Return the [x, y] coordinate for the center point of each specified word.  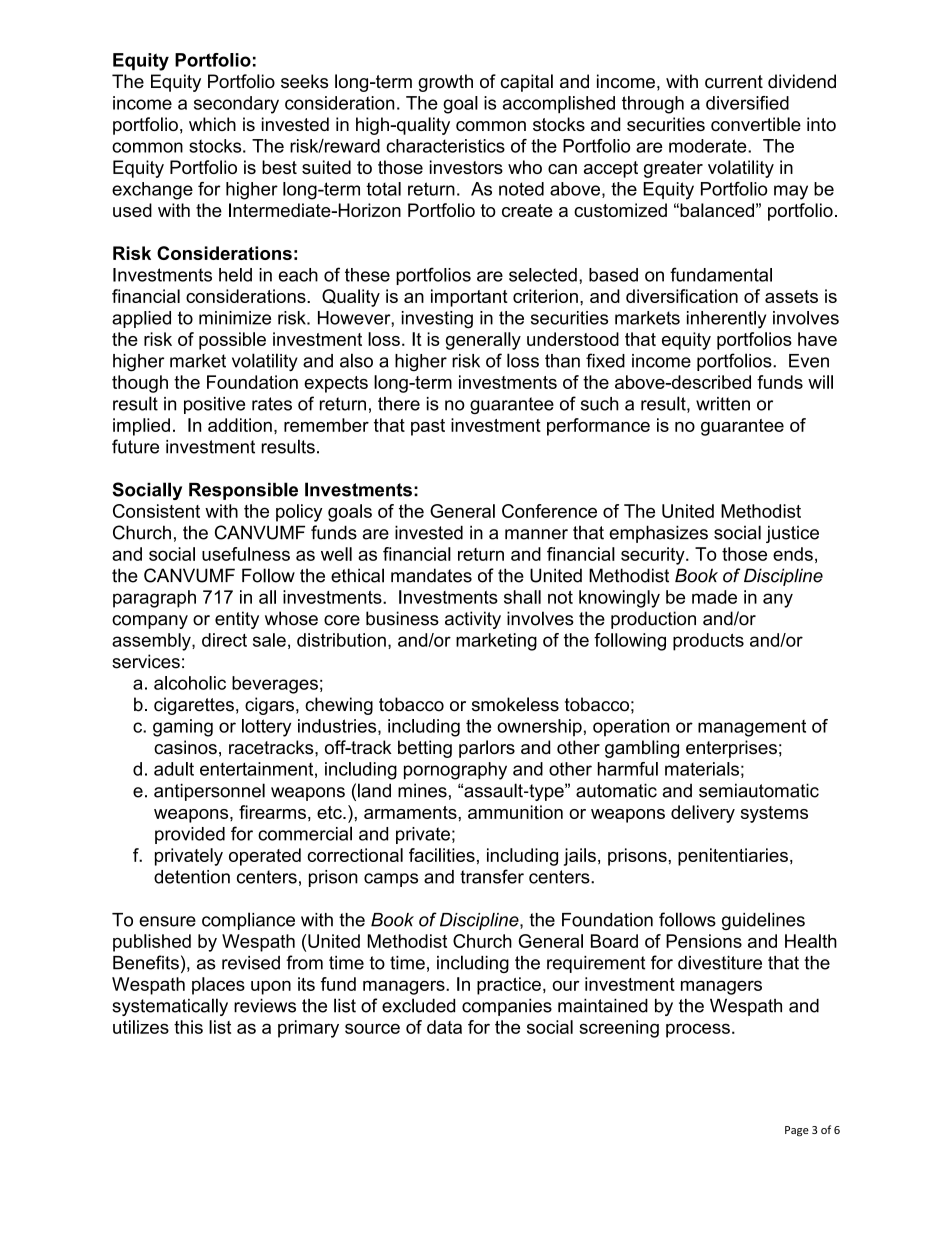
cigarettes [194, 706]
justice [792, 534]
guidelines [763, 921]
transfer [492, 876]
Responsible [243, 491]
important [469, 298]
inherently [726, 320]
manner [536, 534]
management [752, 728]
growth [445, 83]
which [212, 124]
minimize [235, 318]
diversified [747, 103]
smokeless [515, 704]
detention [192, 877]
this [188, 1027]
